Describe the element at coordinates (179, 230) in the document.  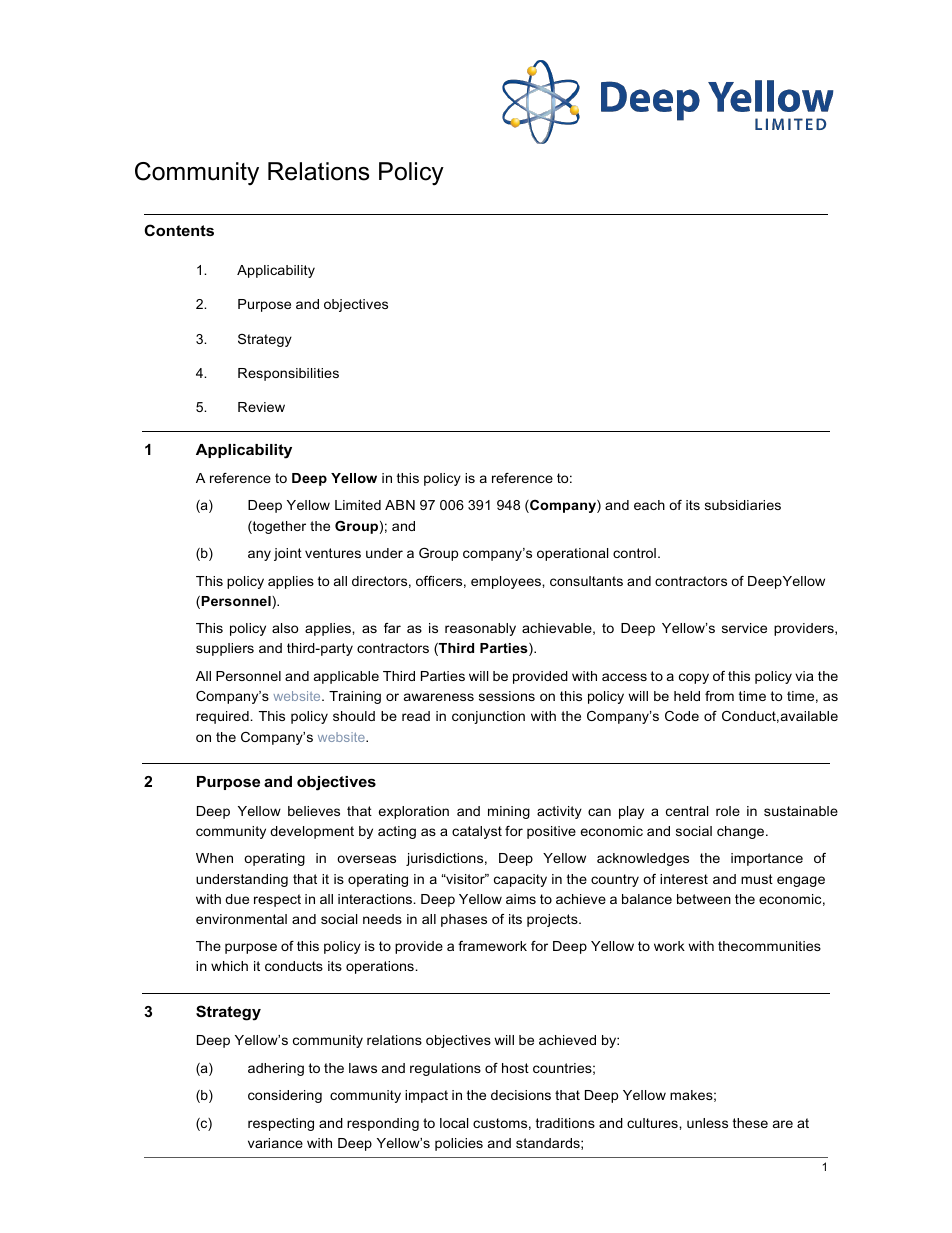
I see `Contents` at that location.
